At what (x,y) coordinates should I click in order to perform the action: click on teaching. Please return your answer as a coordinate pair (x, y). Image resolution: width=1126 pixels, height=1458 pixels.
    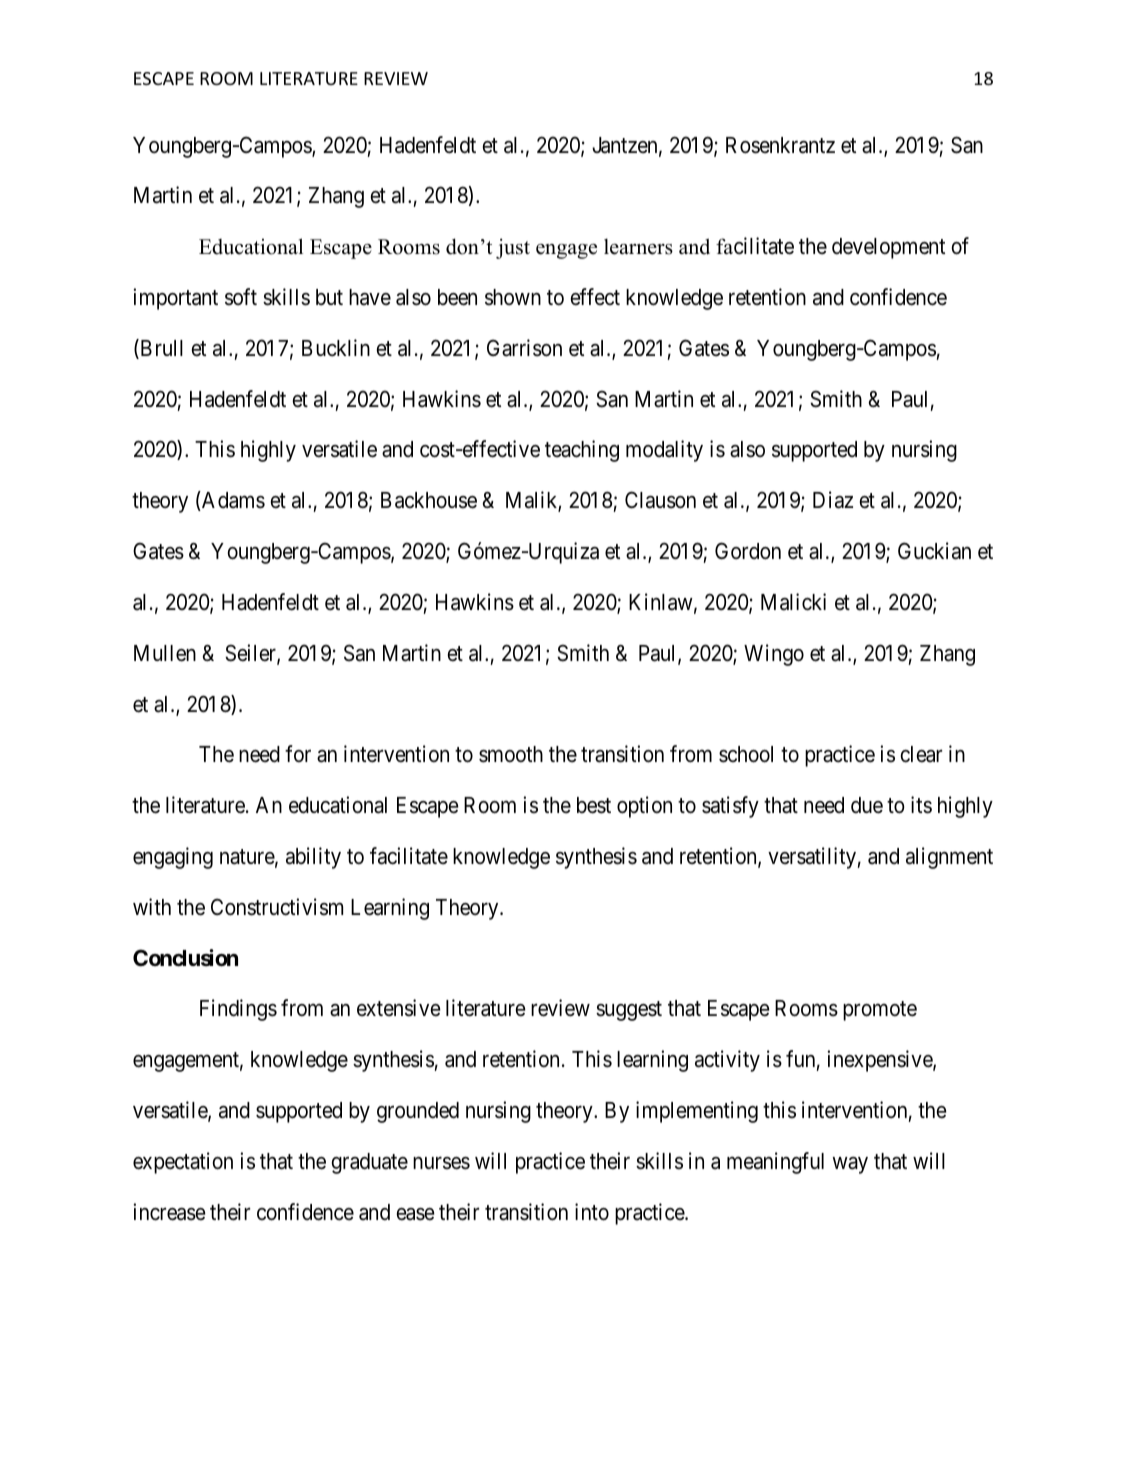
    Looking at the image, I should click on (582, 451).
